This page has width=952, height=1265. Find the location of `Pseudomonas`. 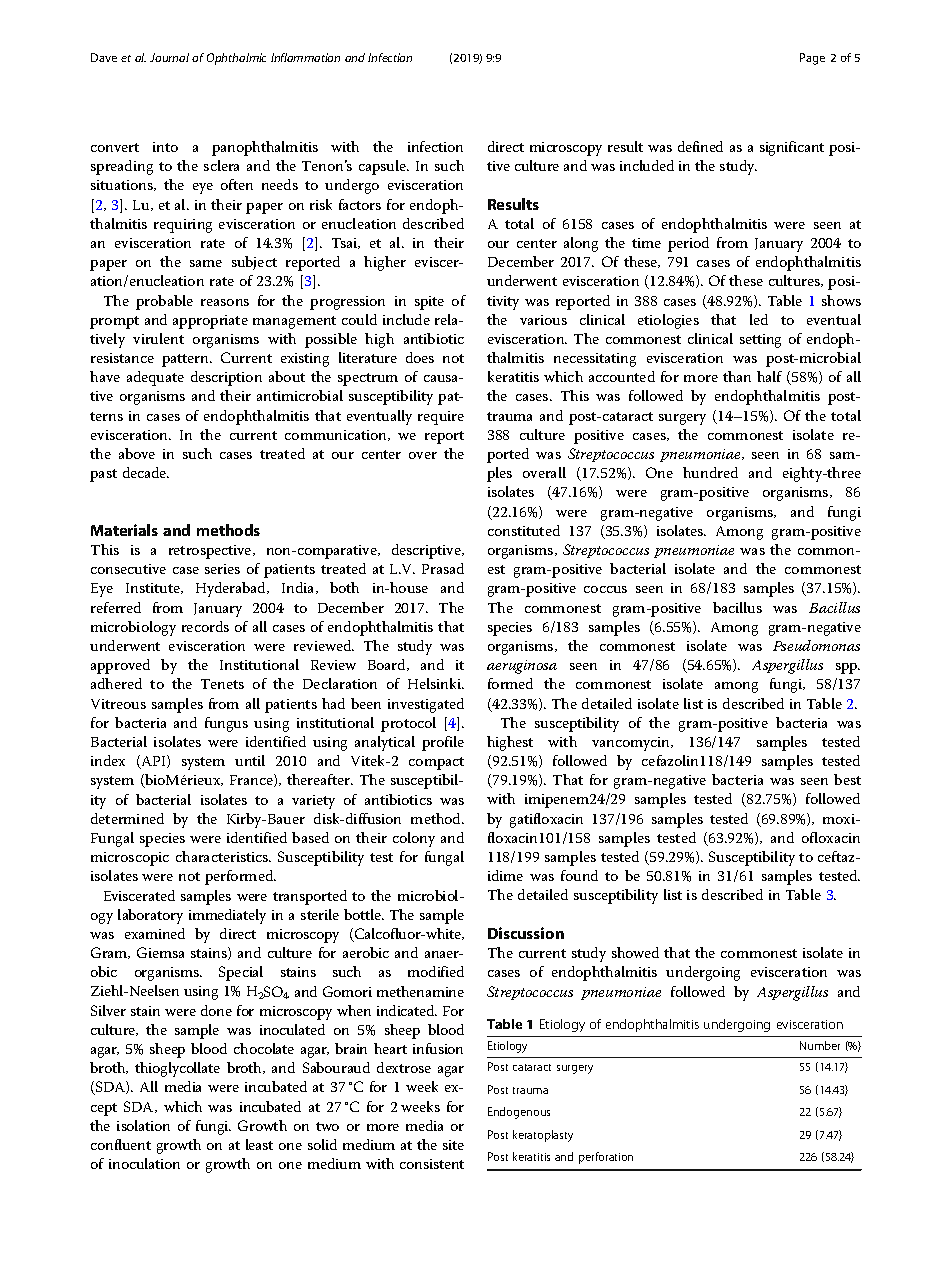

Pseudomonas is located at coordinates (816, 645).
